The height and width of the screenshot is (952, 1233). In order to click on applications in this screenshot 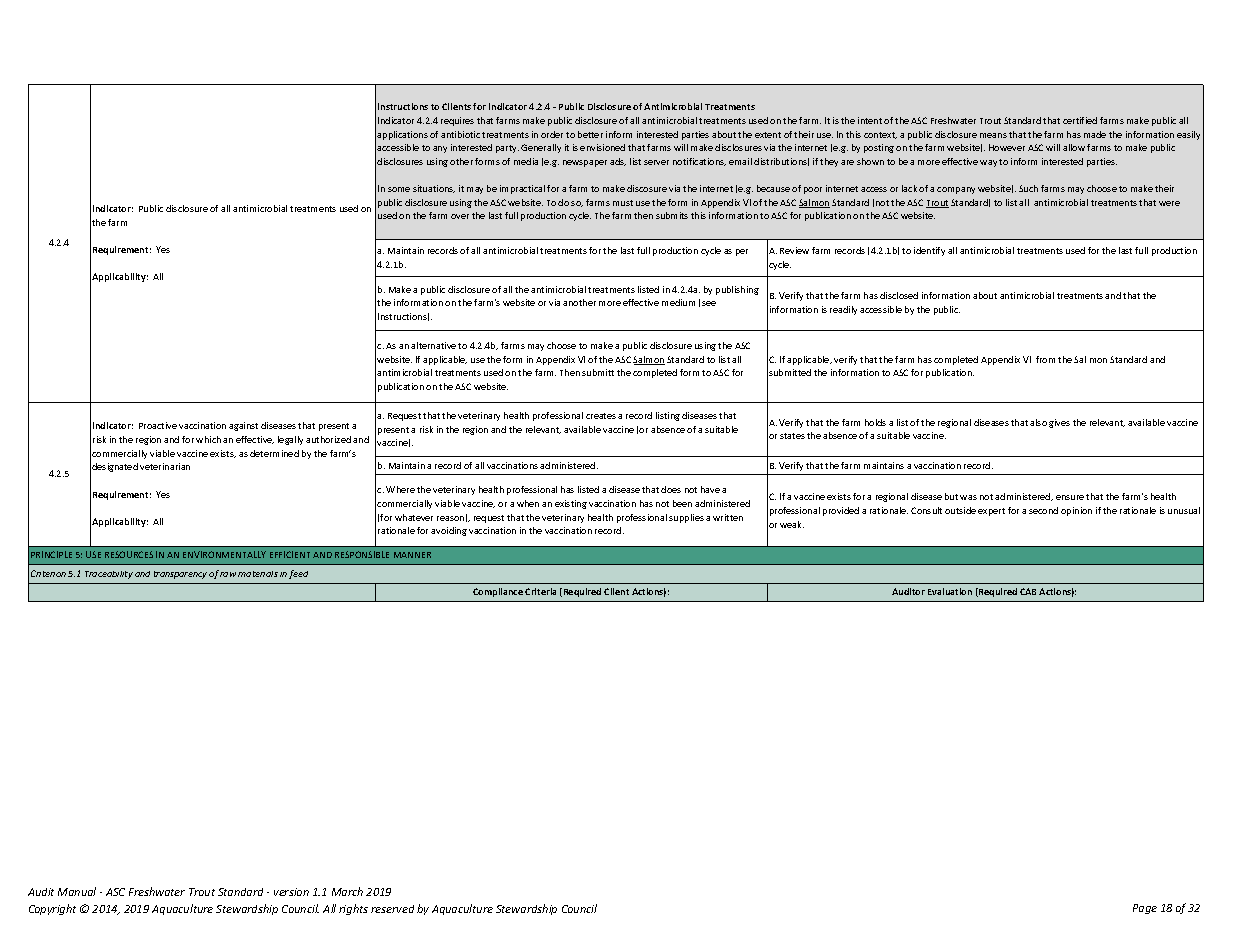, I will do `click(402, 135)`.
